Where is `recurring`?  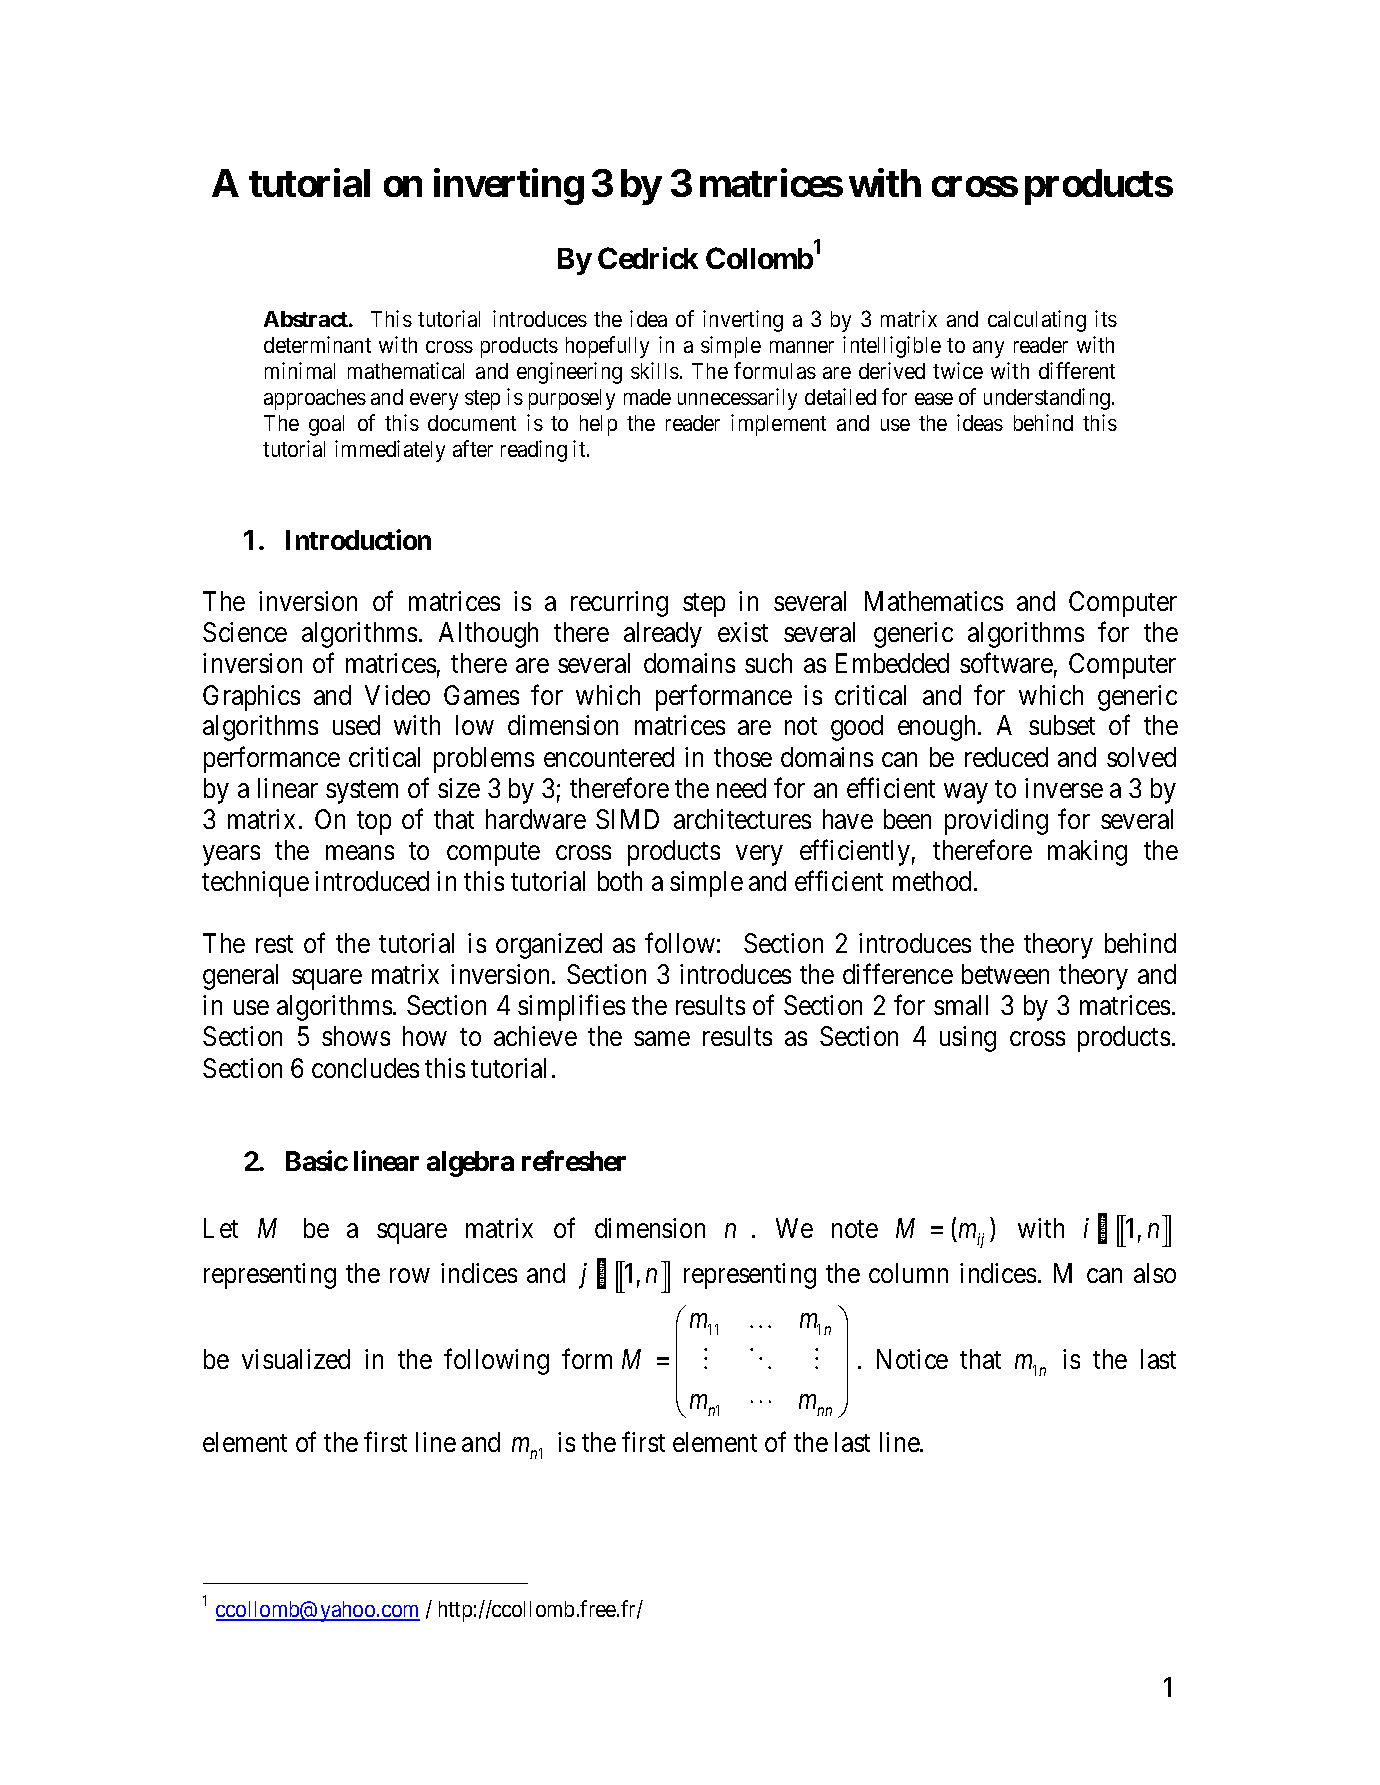 recurring is located at coordinates (619, 604).
